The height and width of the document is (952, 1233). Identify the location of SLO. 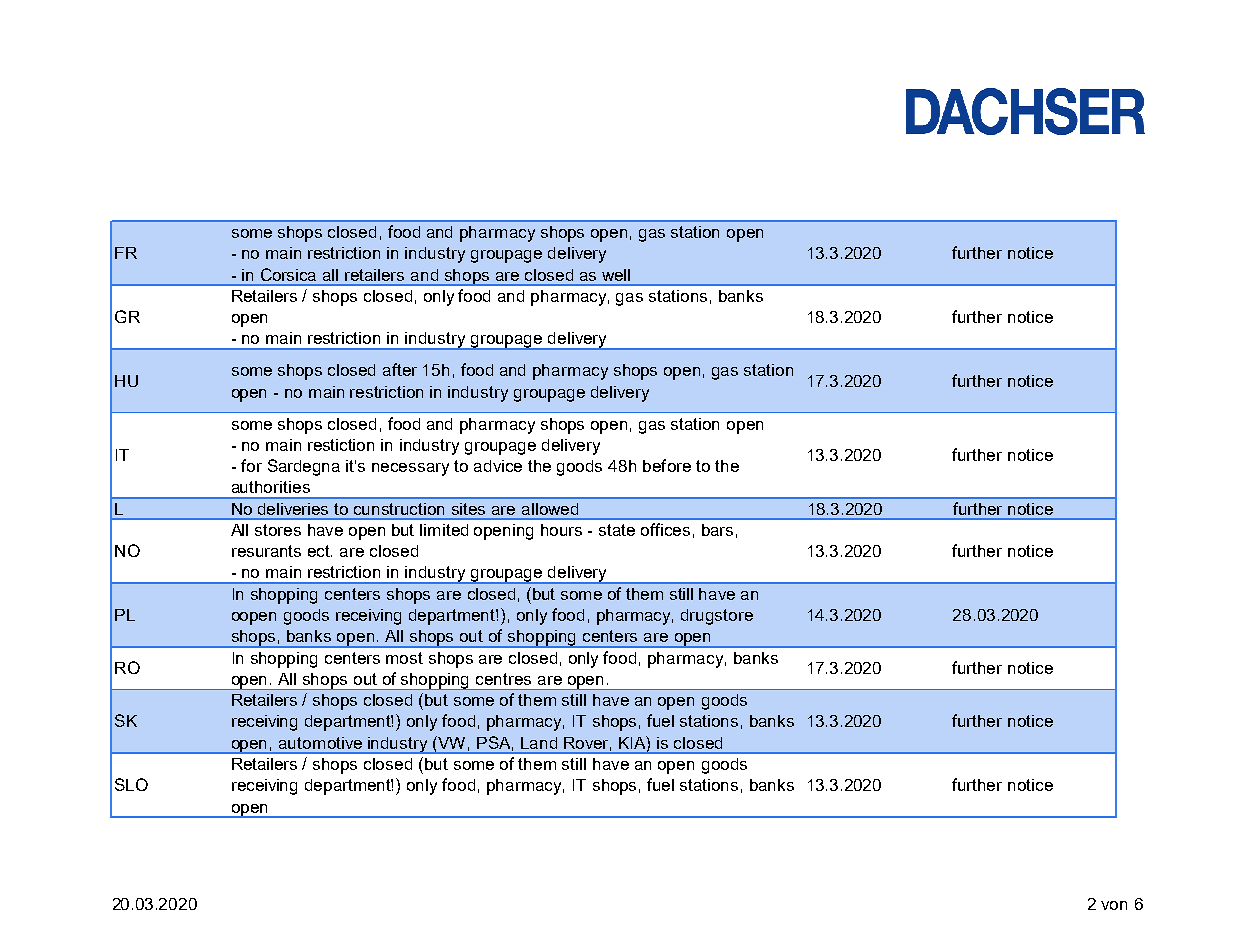
(131, 784).
